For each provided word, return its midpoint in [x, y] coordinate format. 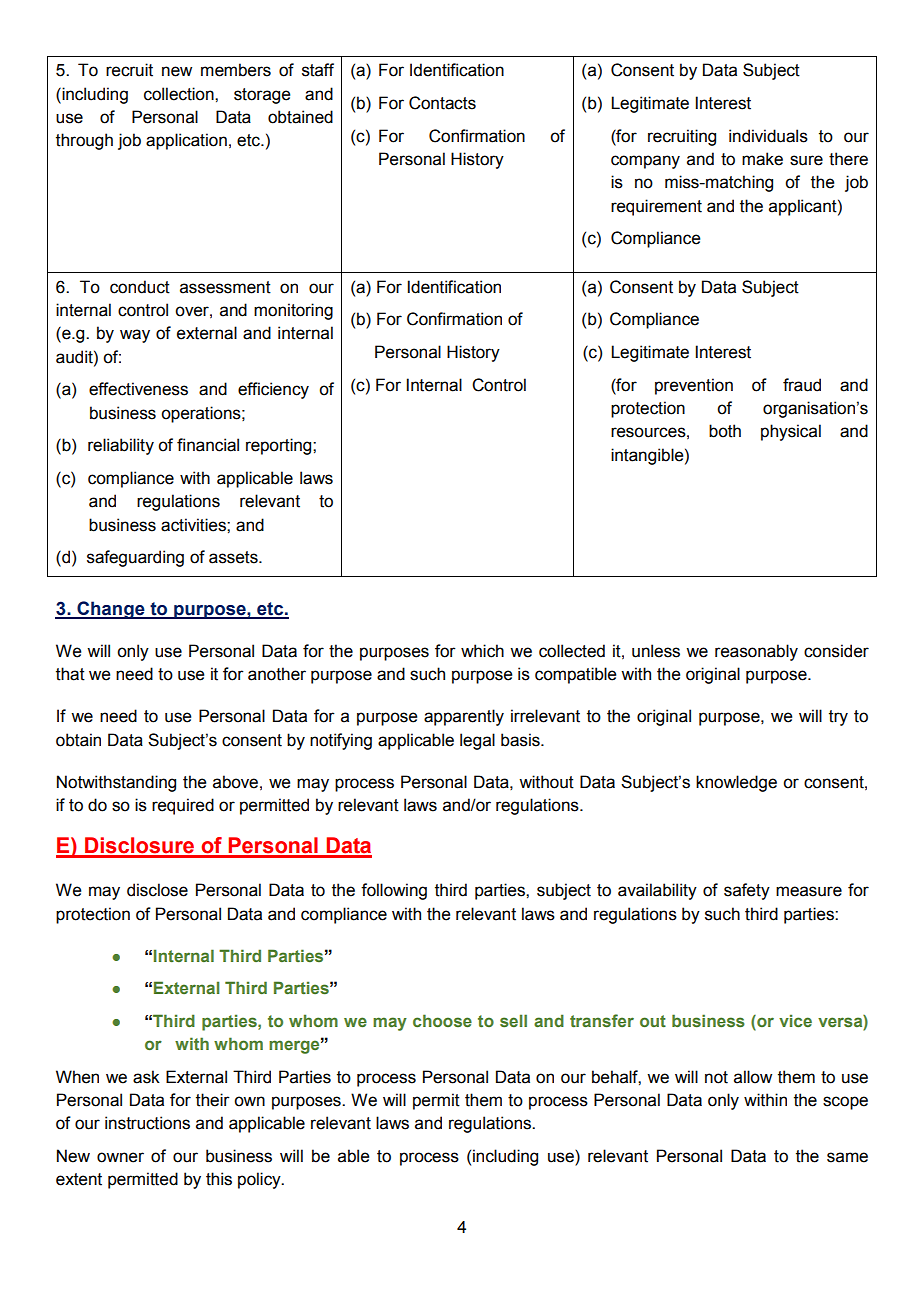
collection [180, 94]
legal [477, 741]
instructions [147, 1123]
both [725, 431]
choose [442, 1020]
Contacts [442, 103]
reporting [280, 446]
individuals [768, 136]
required [183, 806]
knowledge [736, 783]
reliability [121, 446]
